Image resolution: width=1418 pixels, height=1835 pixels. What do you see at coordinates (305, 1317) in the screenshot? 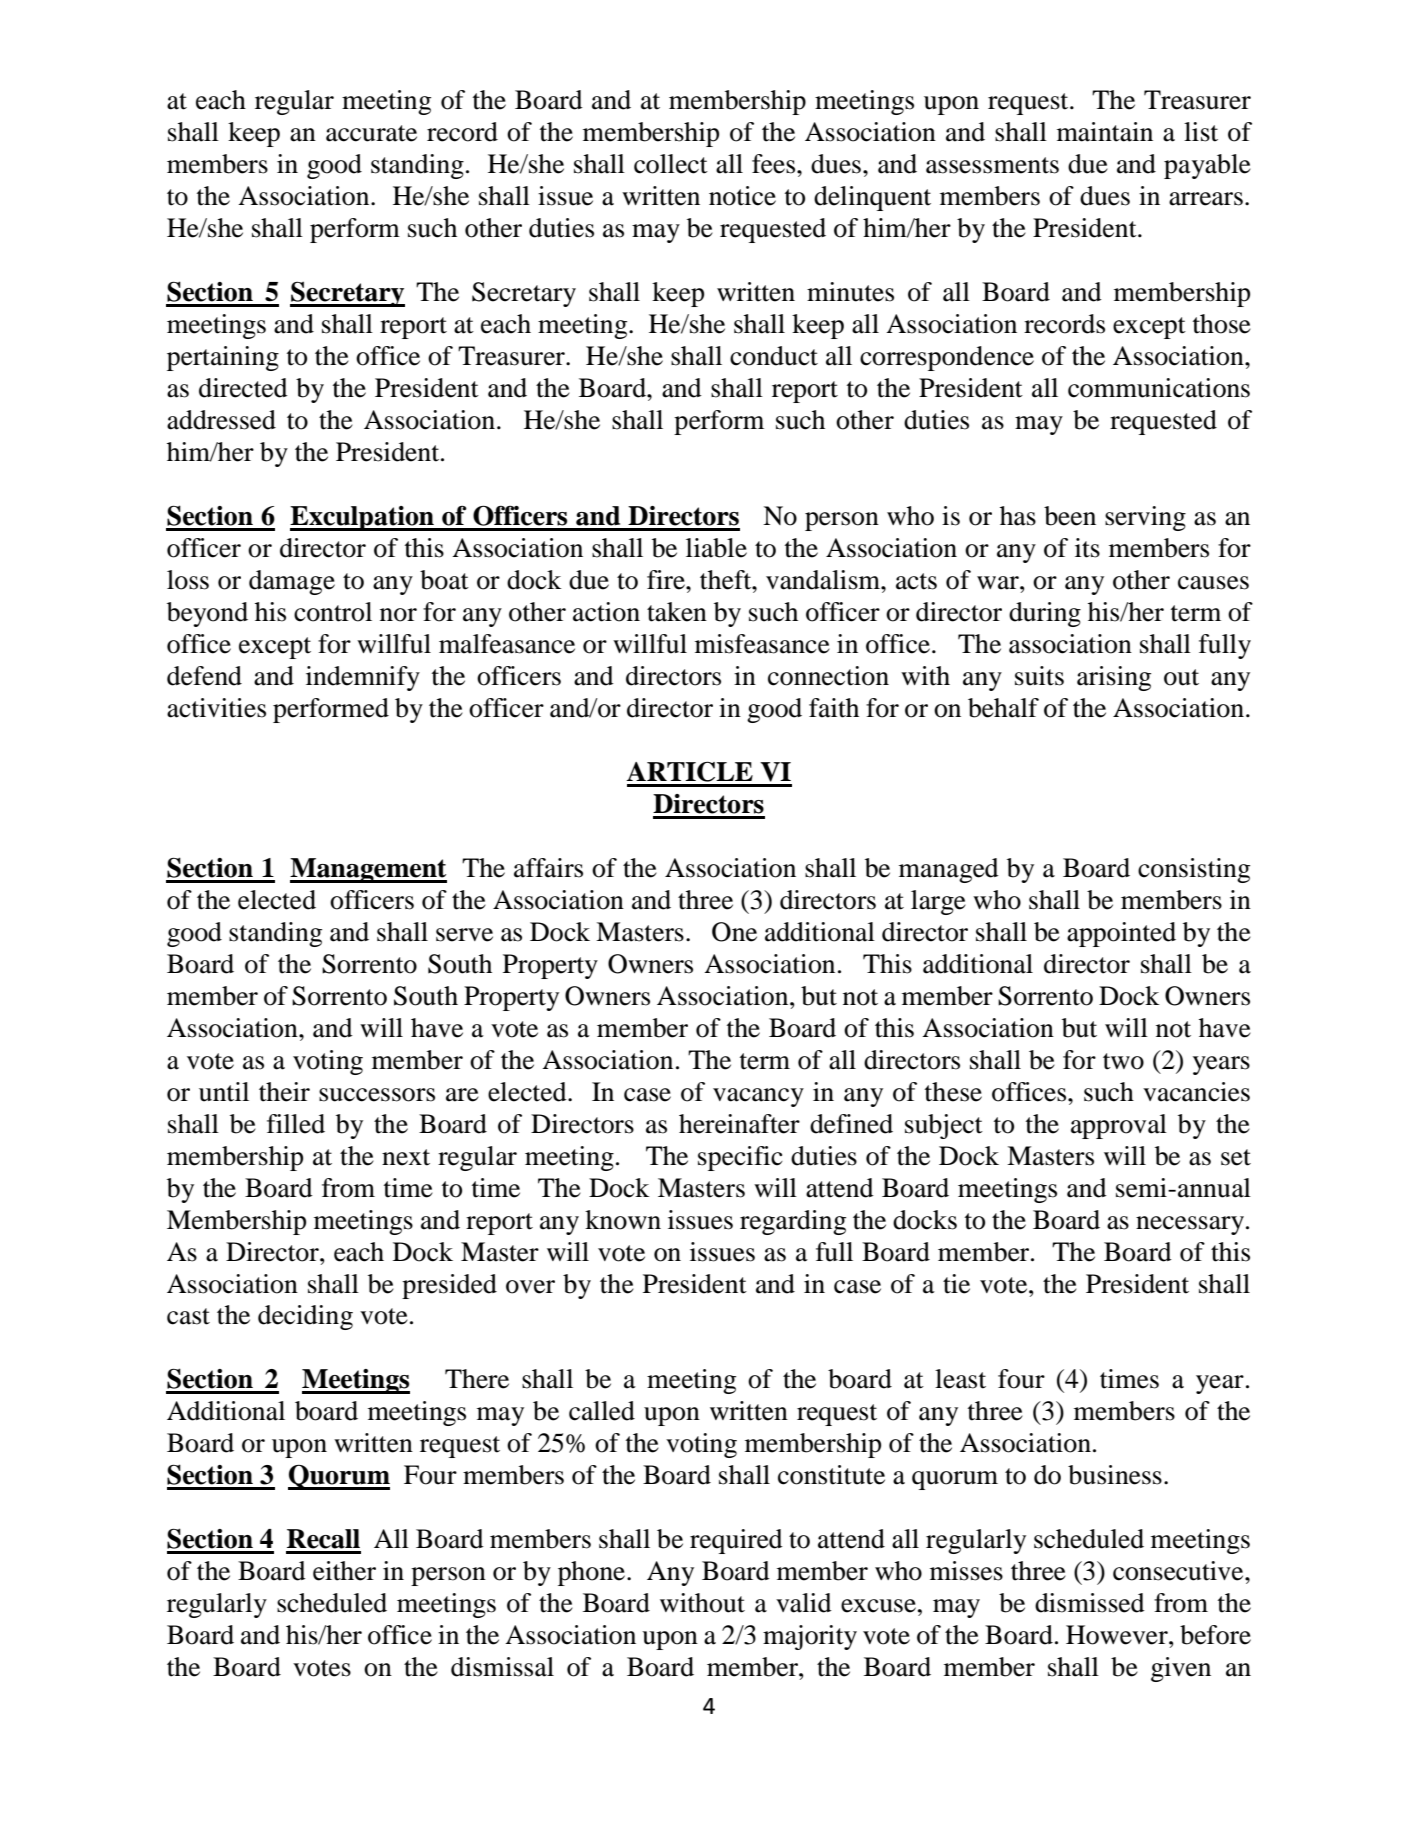
I see `deciding` at bounding box center [305, 1317].
